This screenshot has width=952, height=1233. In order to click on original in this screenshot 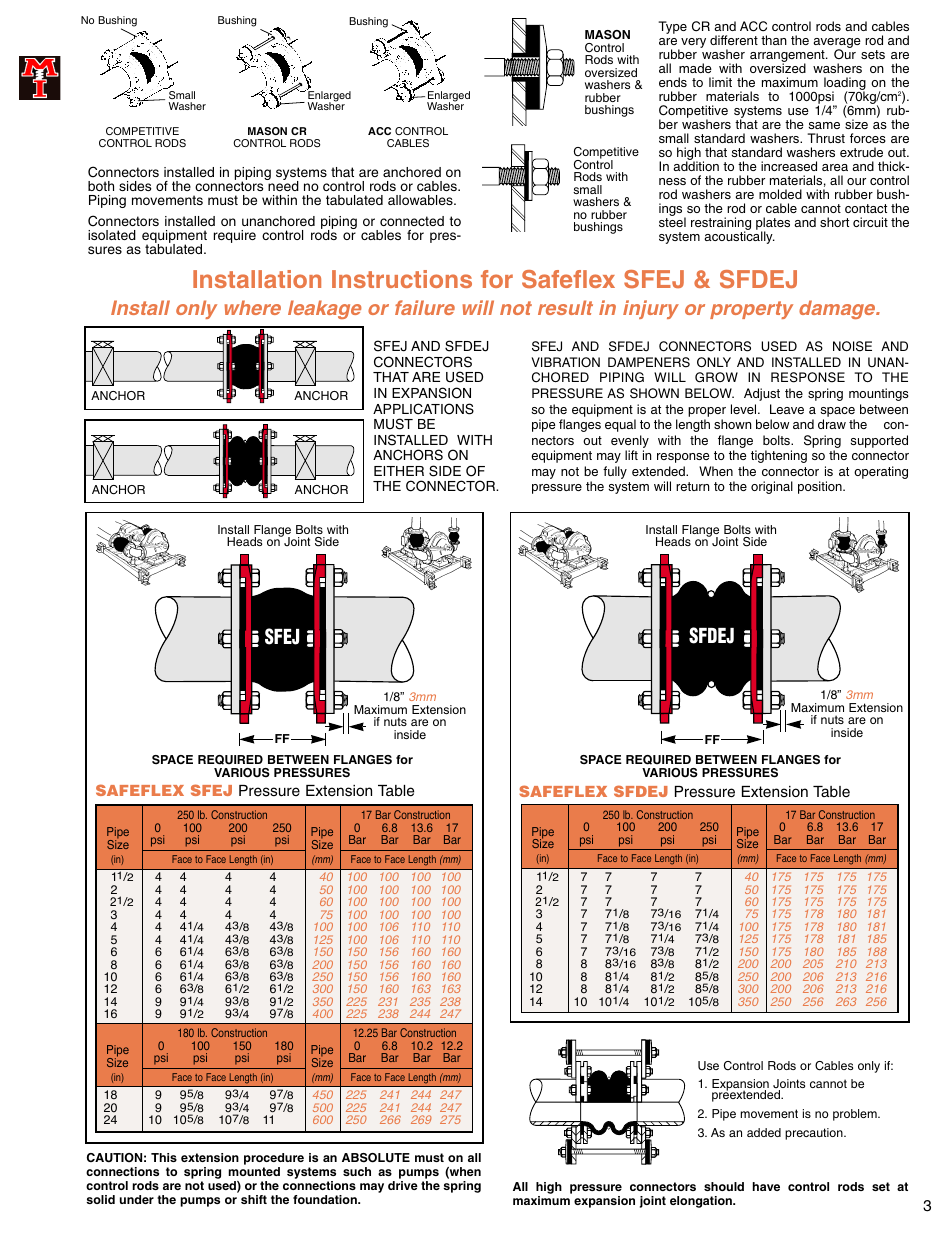, I will do `click(772, 487)`.
